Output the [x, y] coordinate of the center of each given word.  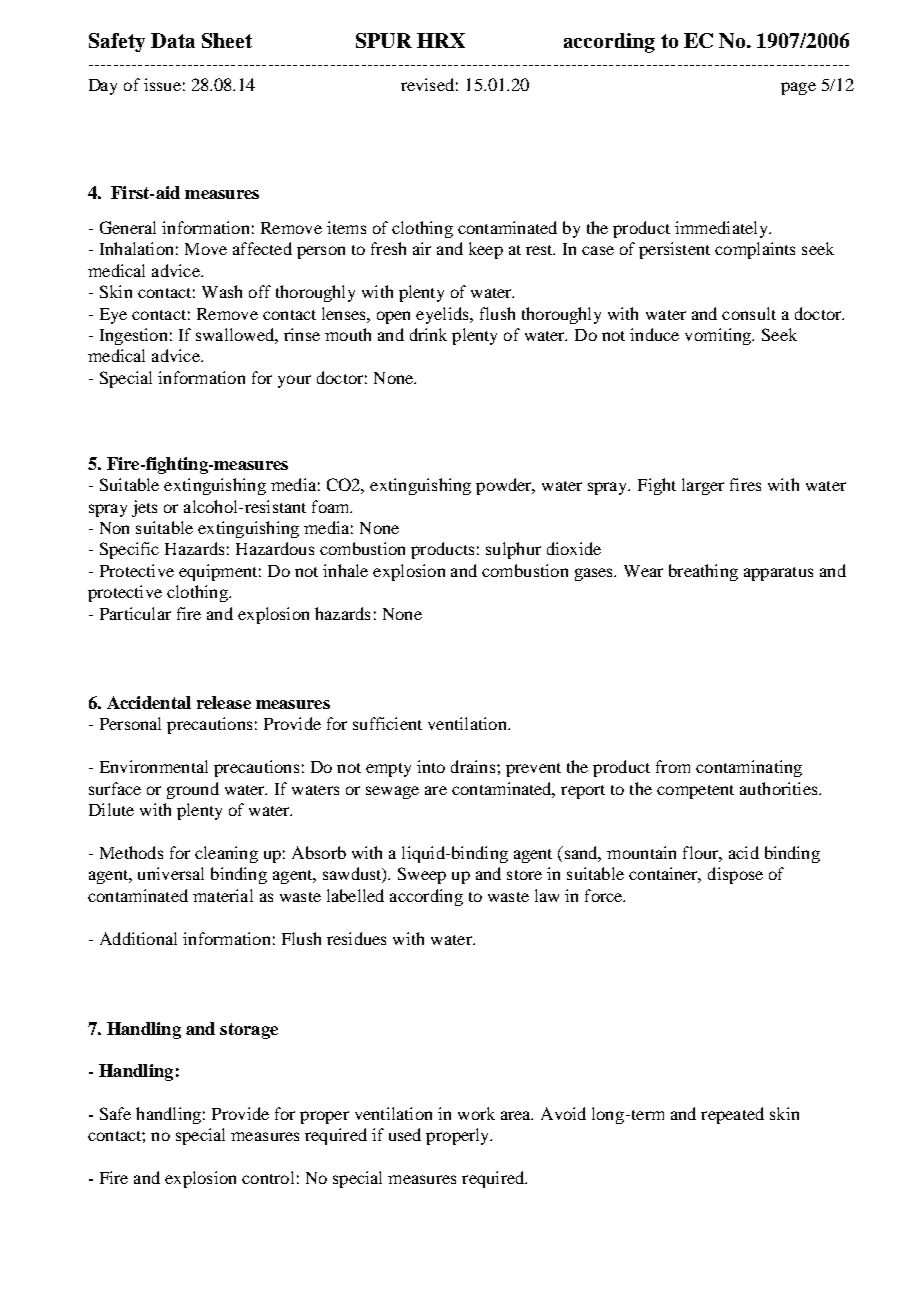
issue [162, 84]
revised [427, 84]
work [476, 1113]
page [798, 88]
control [268, 1177]
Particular [135, 613]
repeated [732, 1115]
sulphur [513, 550]
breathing [703, 572]
